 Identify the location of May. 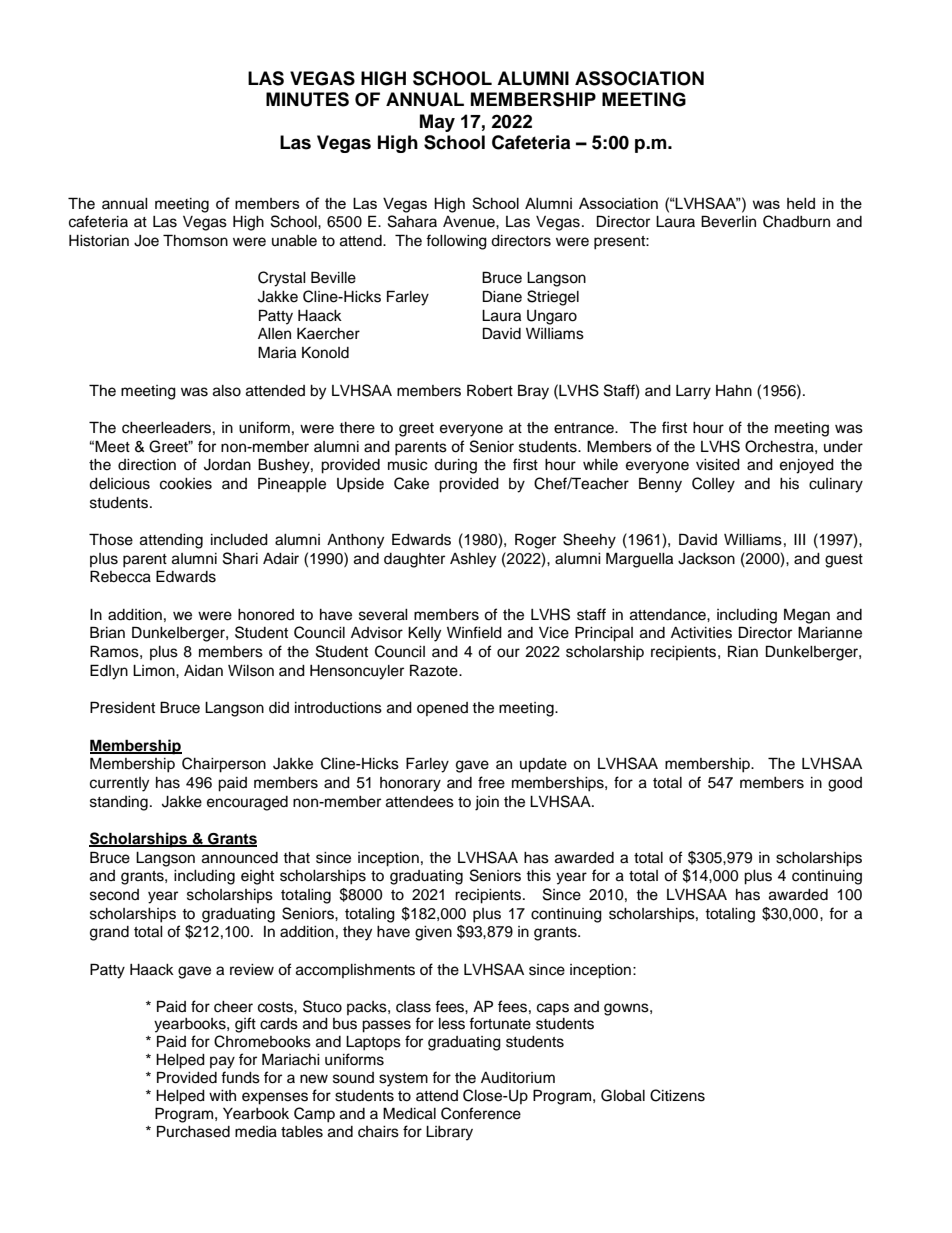
(437, 123).
